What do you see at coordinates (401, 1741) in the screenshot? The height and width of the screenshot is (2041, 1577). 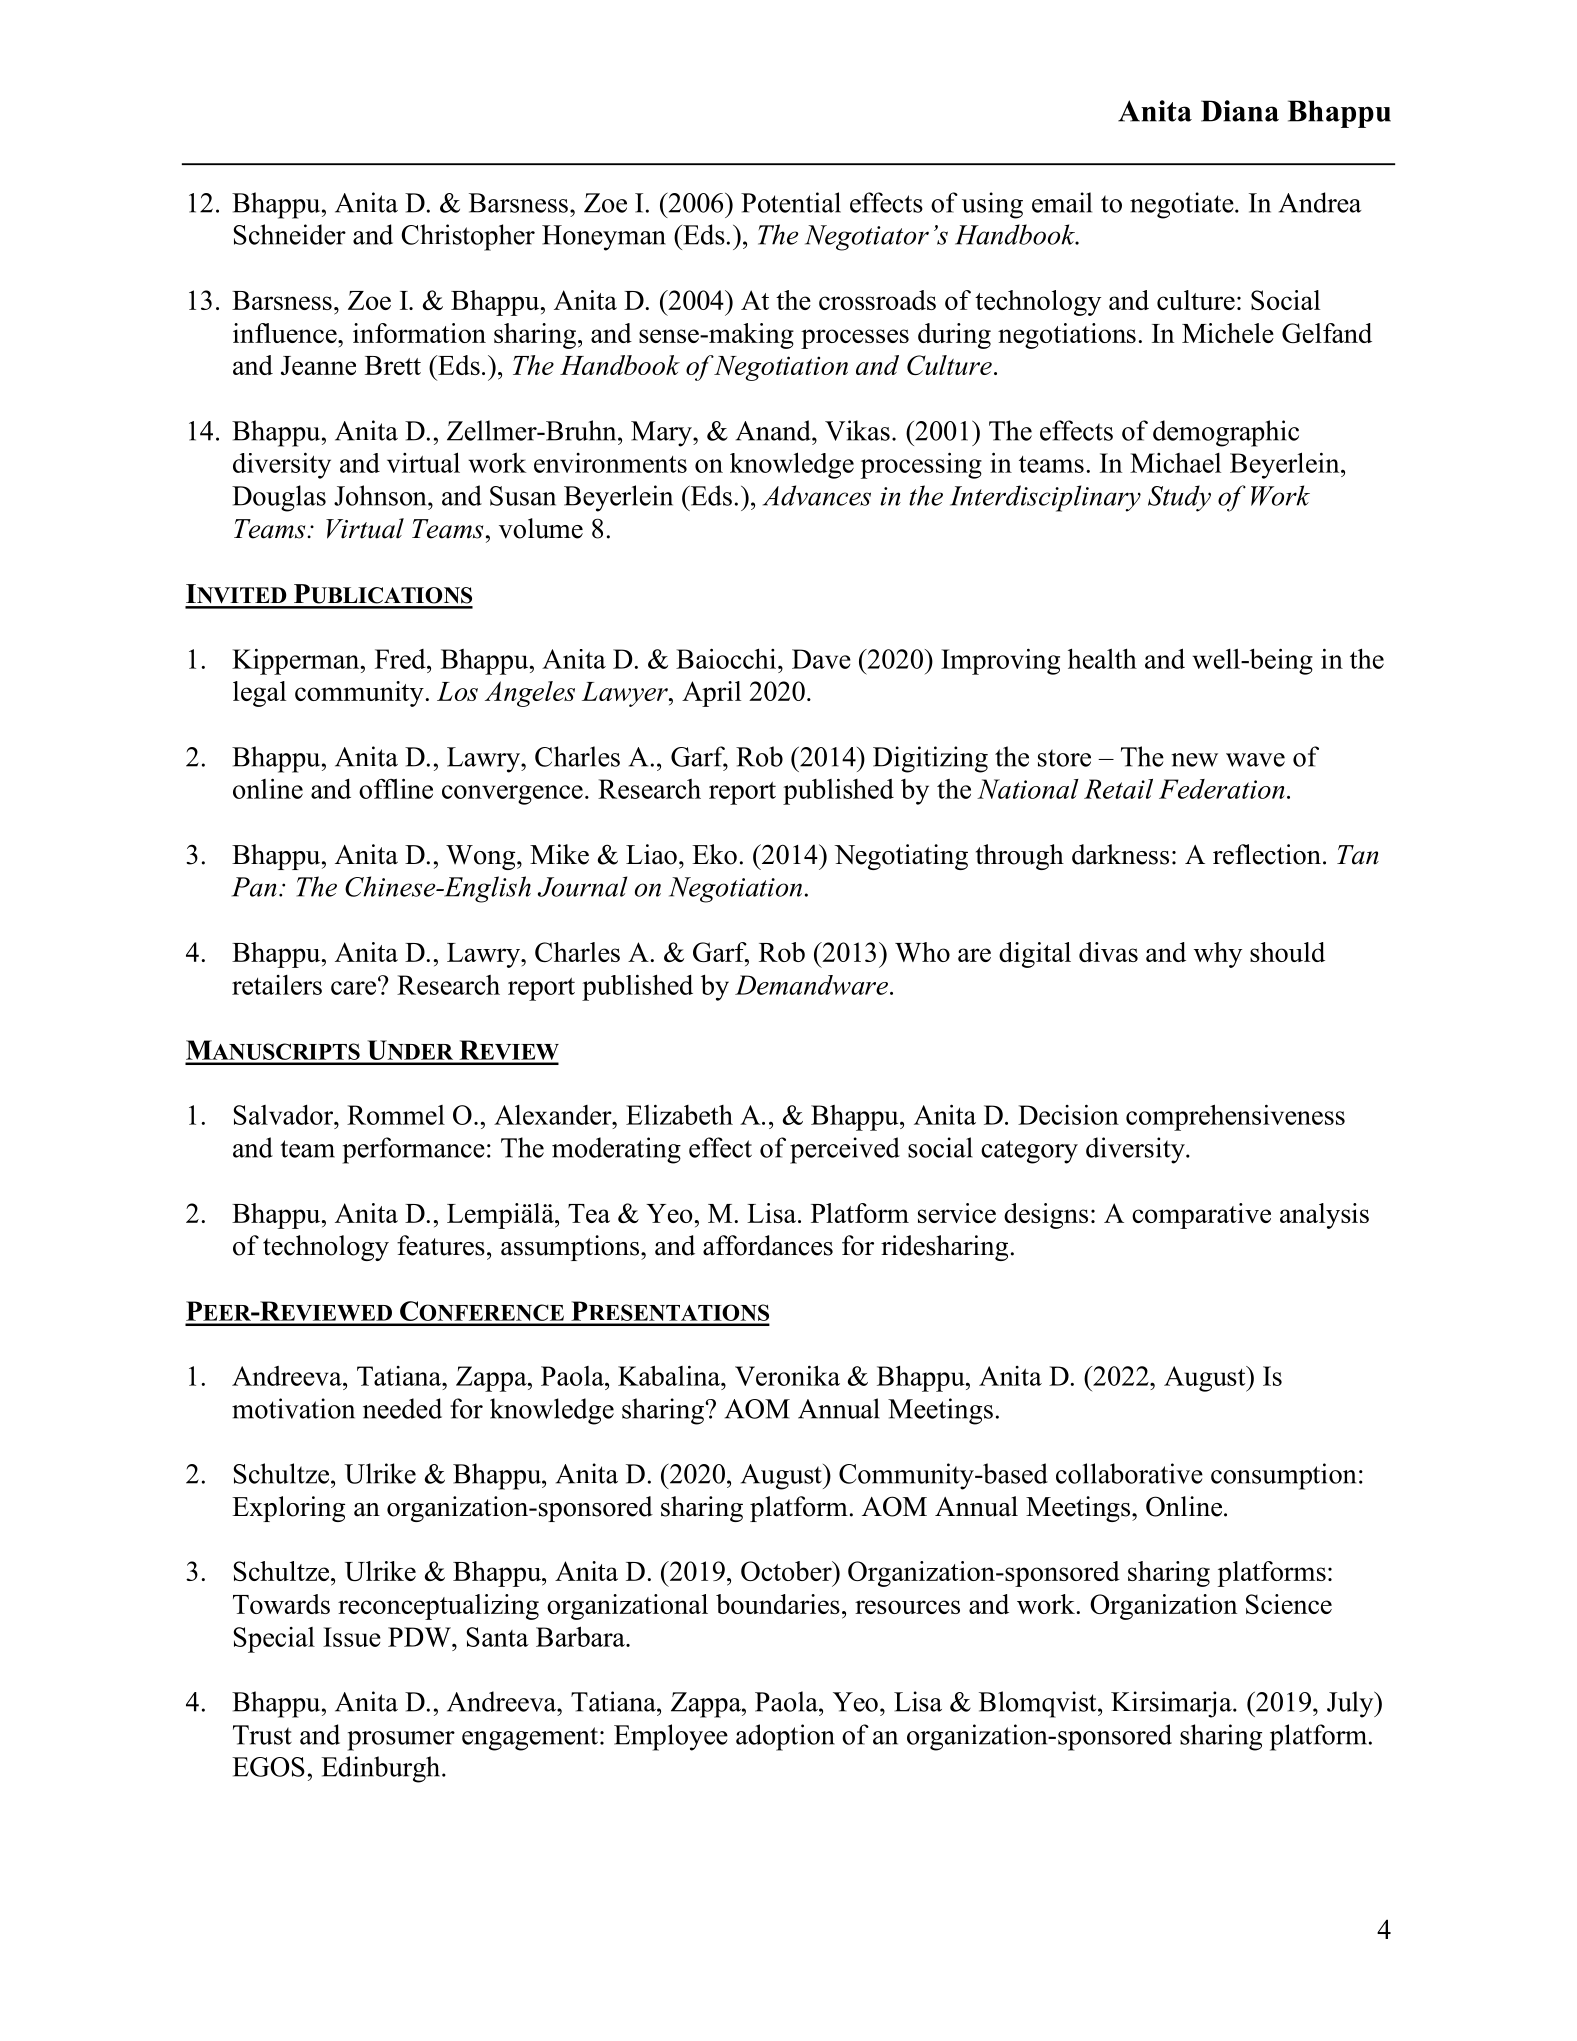 I see `prosumer` at bounding box center [401, 1741].
